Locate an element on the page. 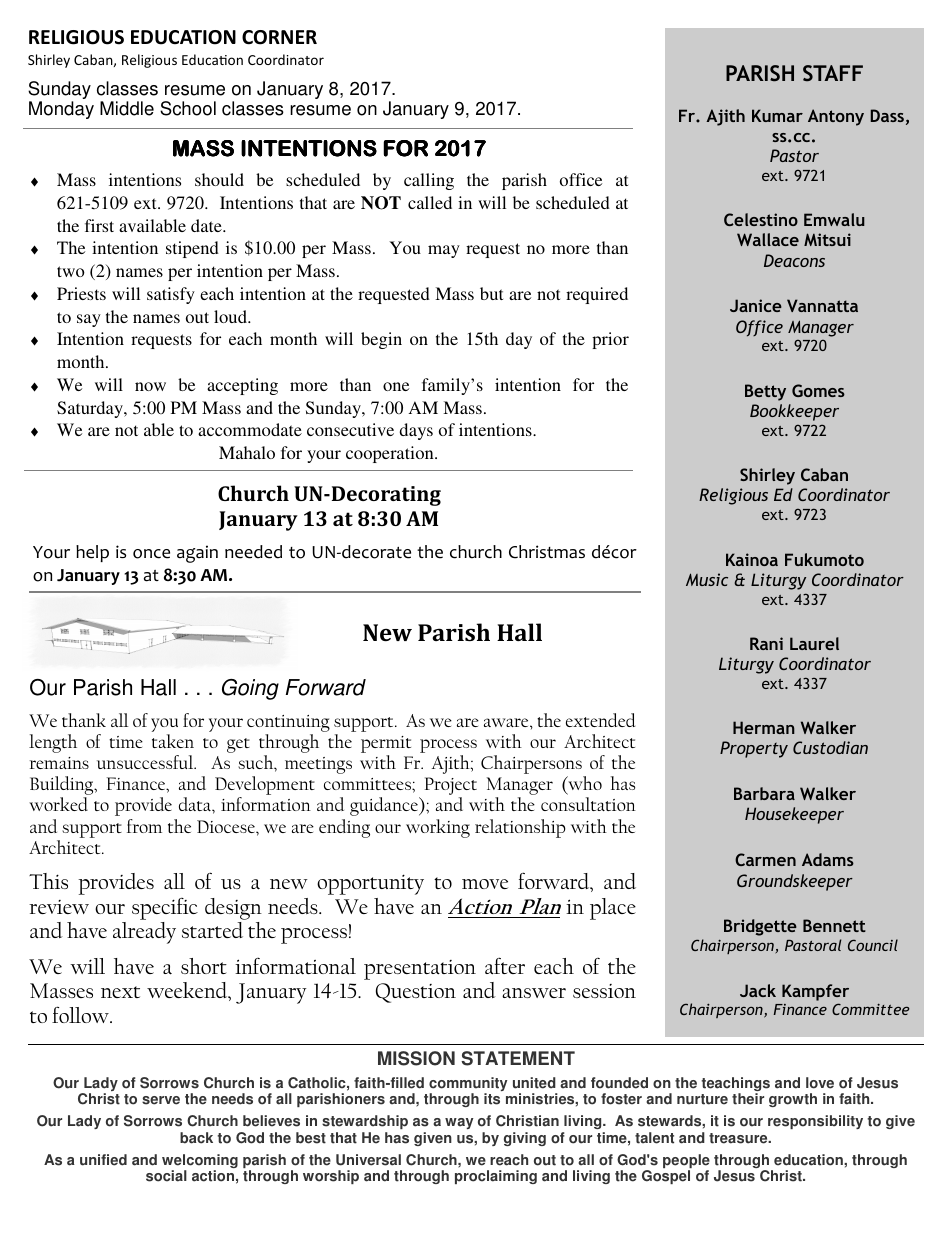  Bookkeeper is located at coordinates (794, 412).
